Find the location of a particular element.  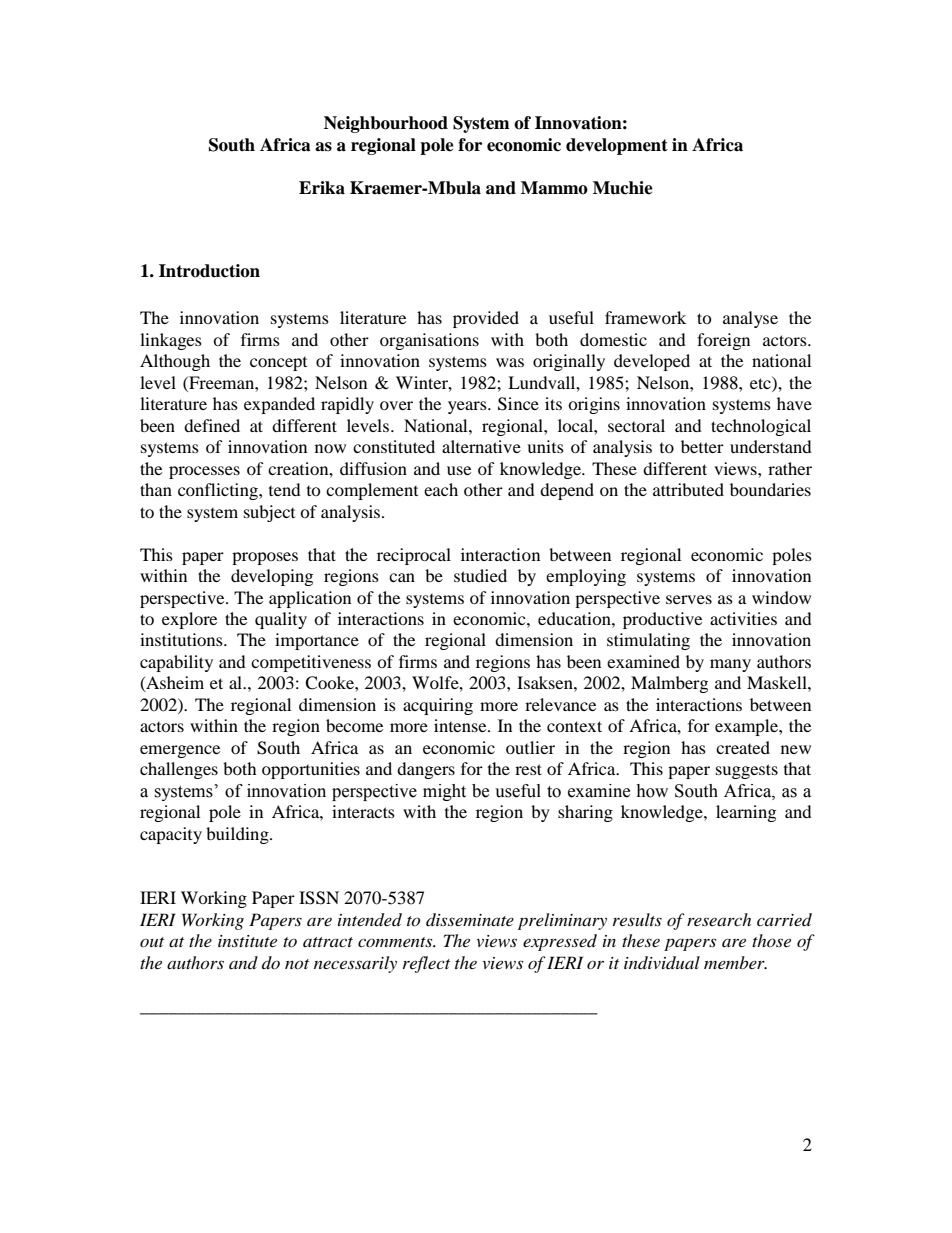

Neighbourhood is located at coordinates (386, 124).
